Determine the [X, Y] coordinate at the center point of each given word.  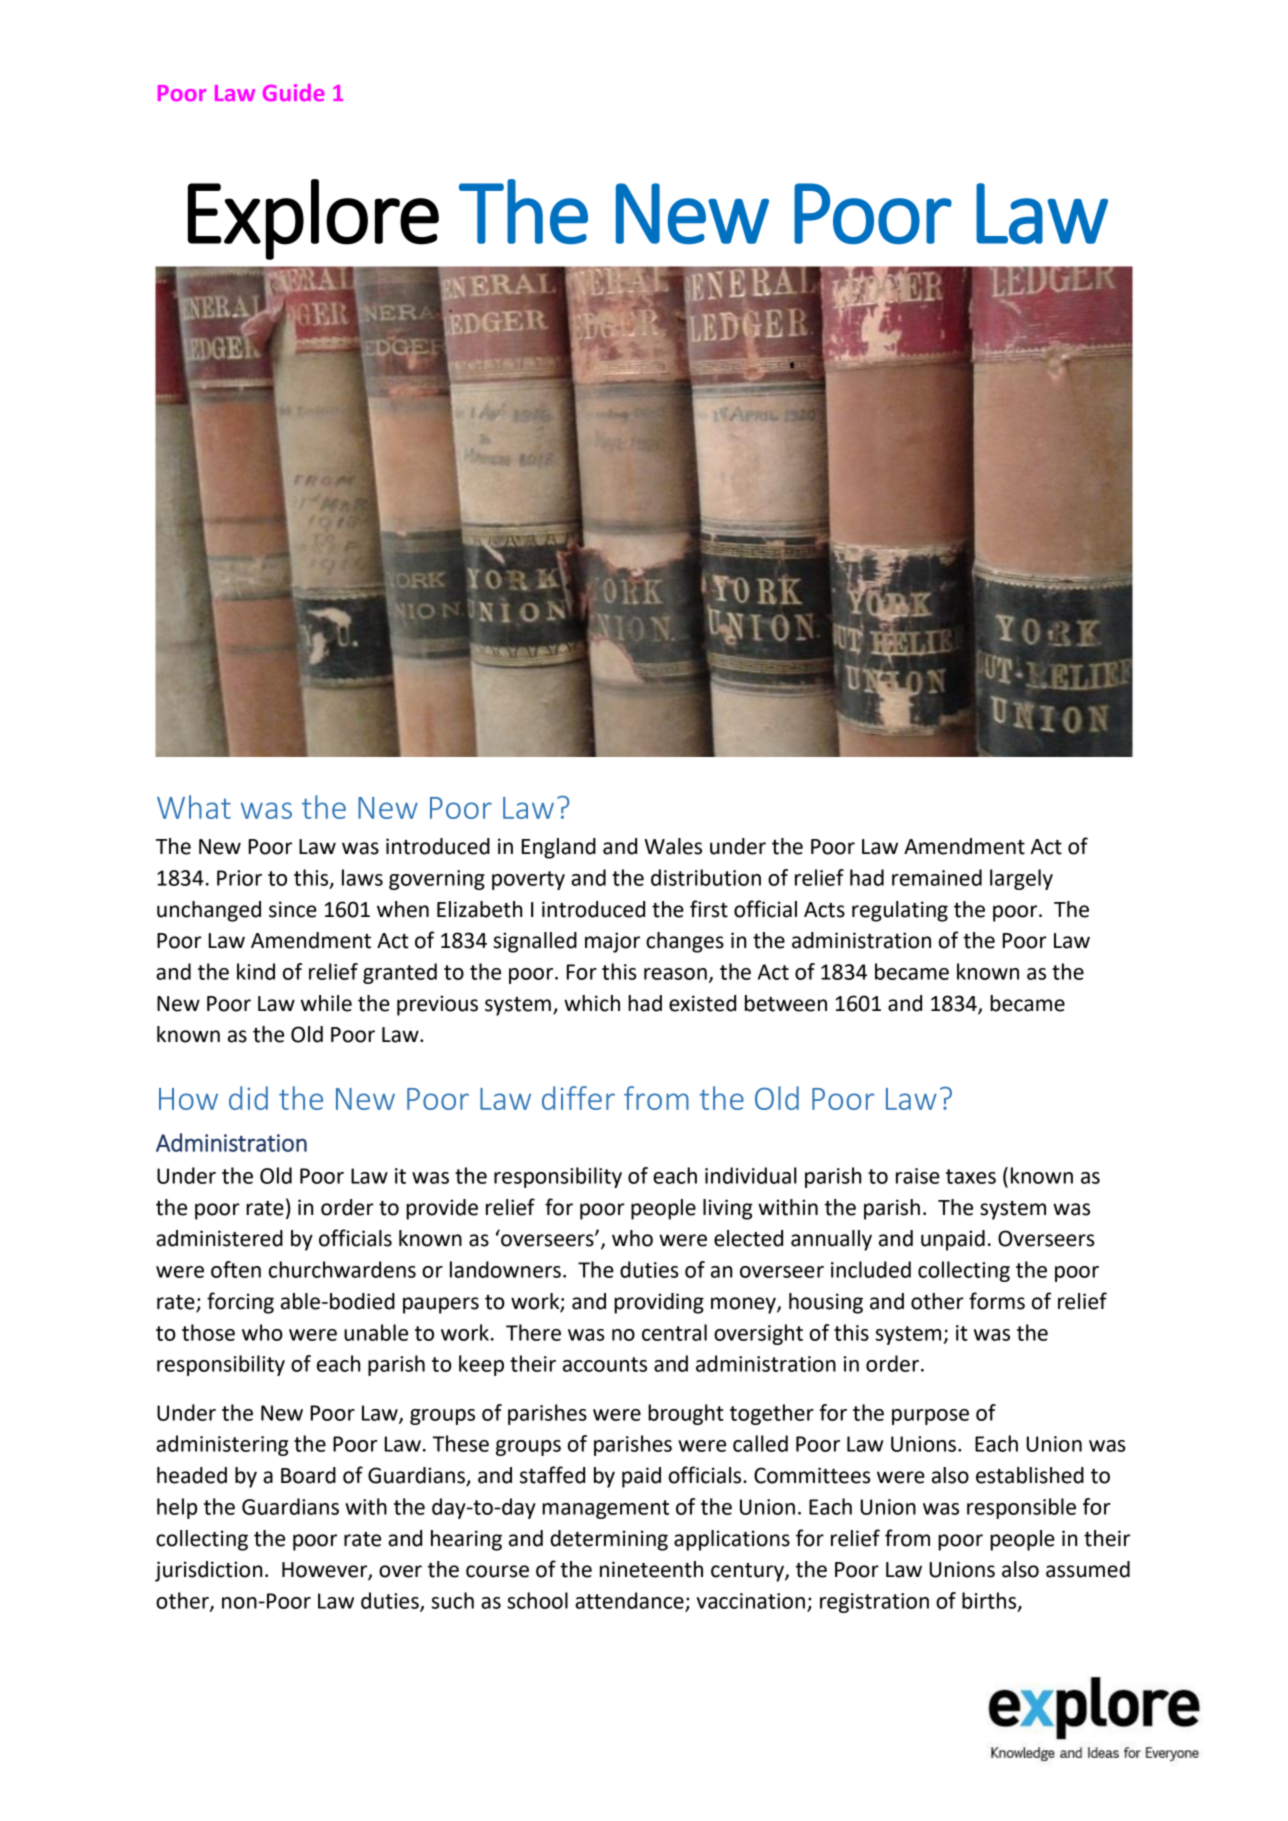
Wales [673, 846]
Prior [239, 878]
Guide [293, 92]
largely [1021, 879]
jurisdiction [208, 1571]
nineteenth [651, 1569]
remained [937, 877]
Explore [313, 219]
